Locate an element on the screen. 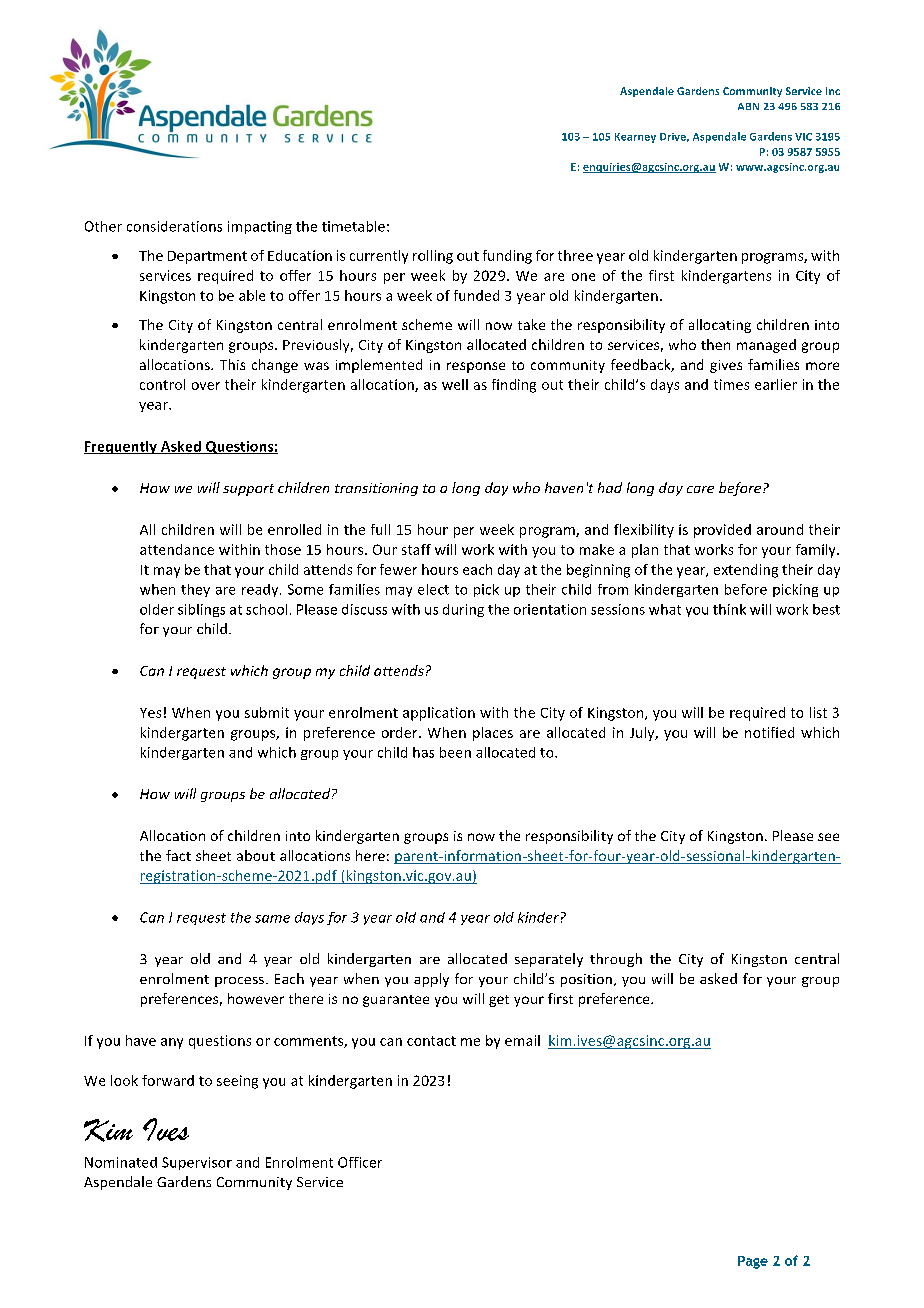 The height and width of the screenshot is (1308, 924). fact is located at coordinates (178, 855).
